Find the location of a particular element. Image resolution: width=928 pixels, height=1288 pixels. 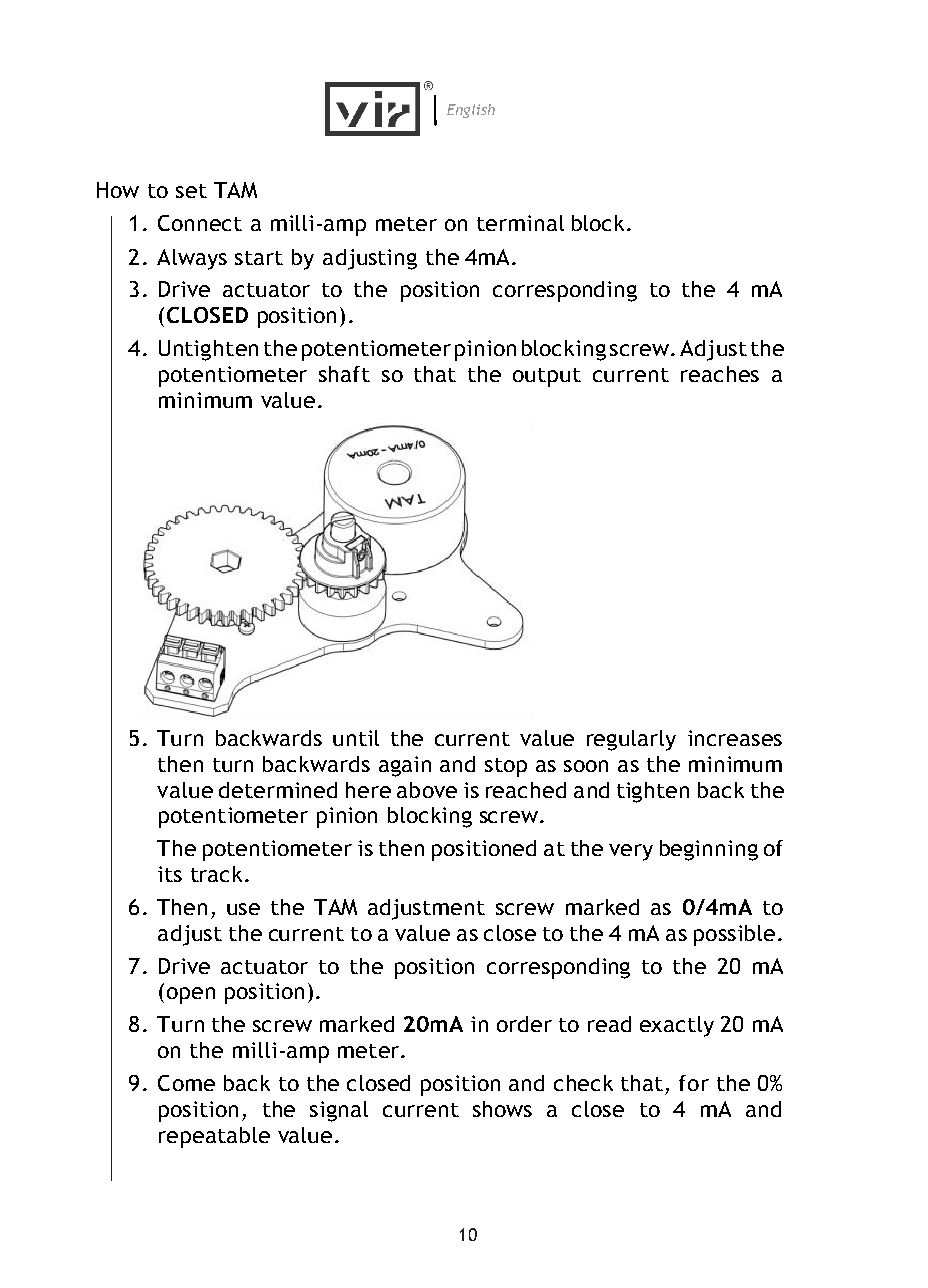

set is located at coordinates (191, 191).
